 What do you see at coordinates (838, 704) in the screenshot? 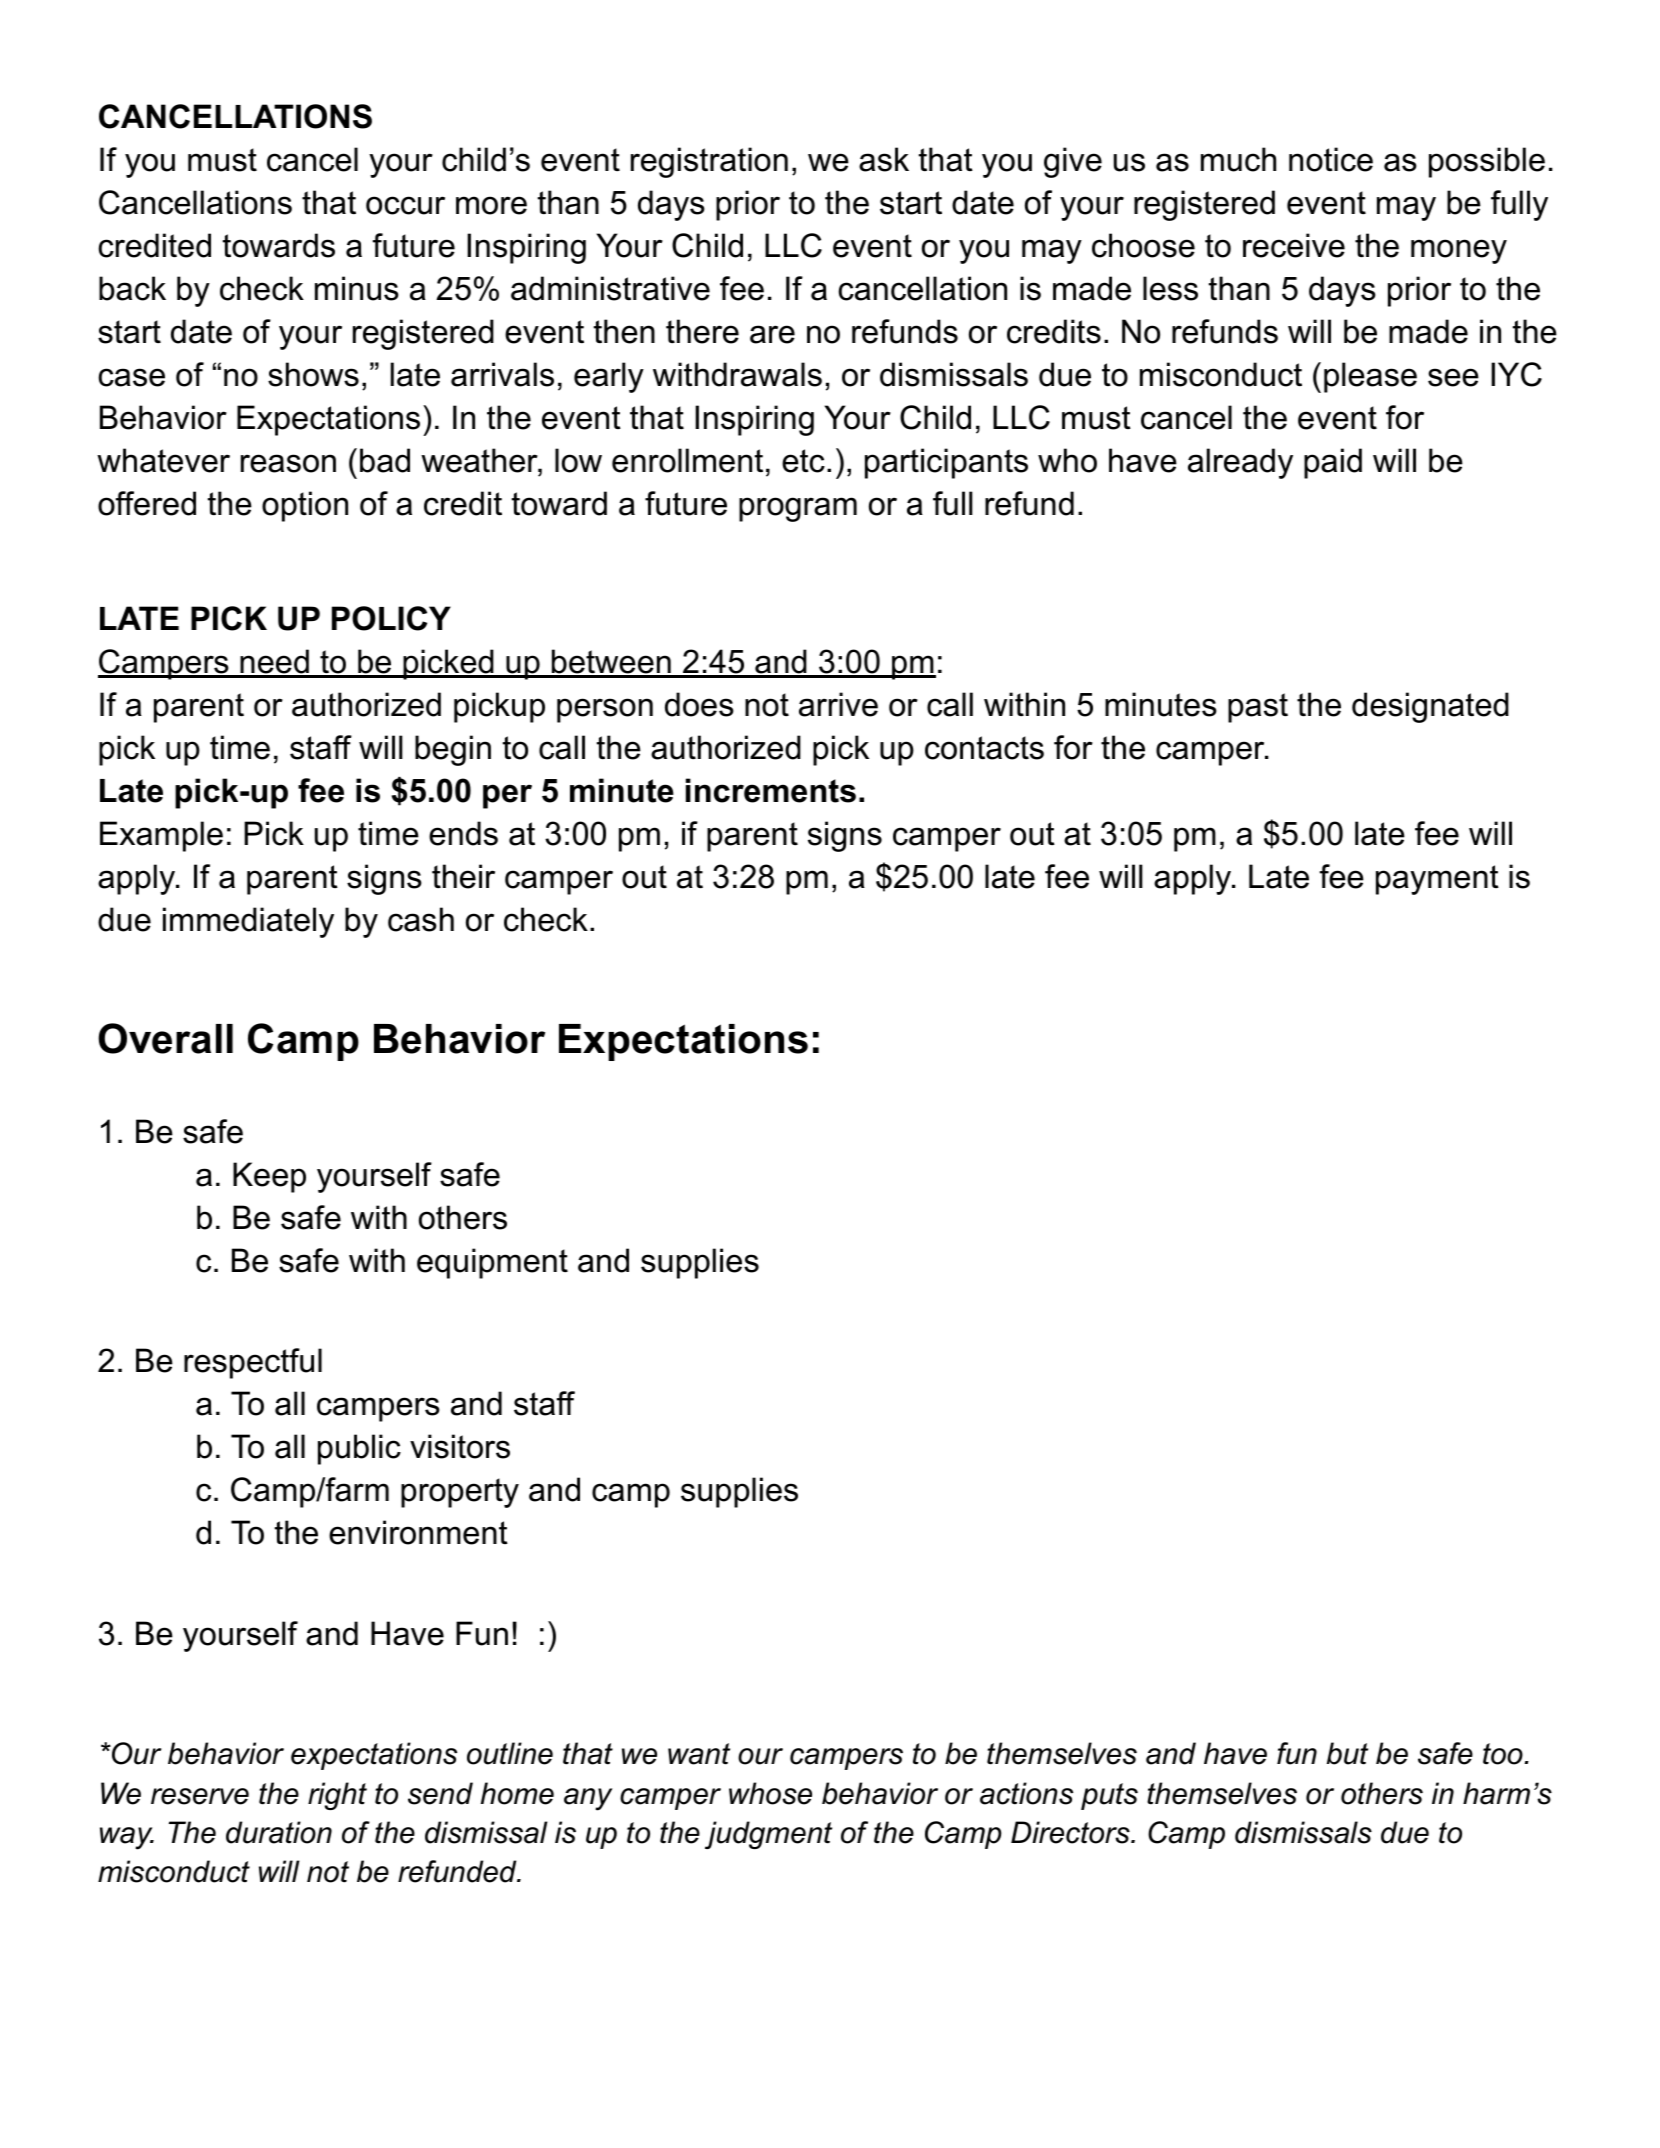
I see `arrive` at bounding box center [838, 704].
